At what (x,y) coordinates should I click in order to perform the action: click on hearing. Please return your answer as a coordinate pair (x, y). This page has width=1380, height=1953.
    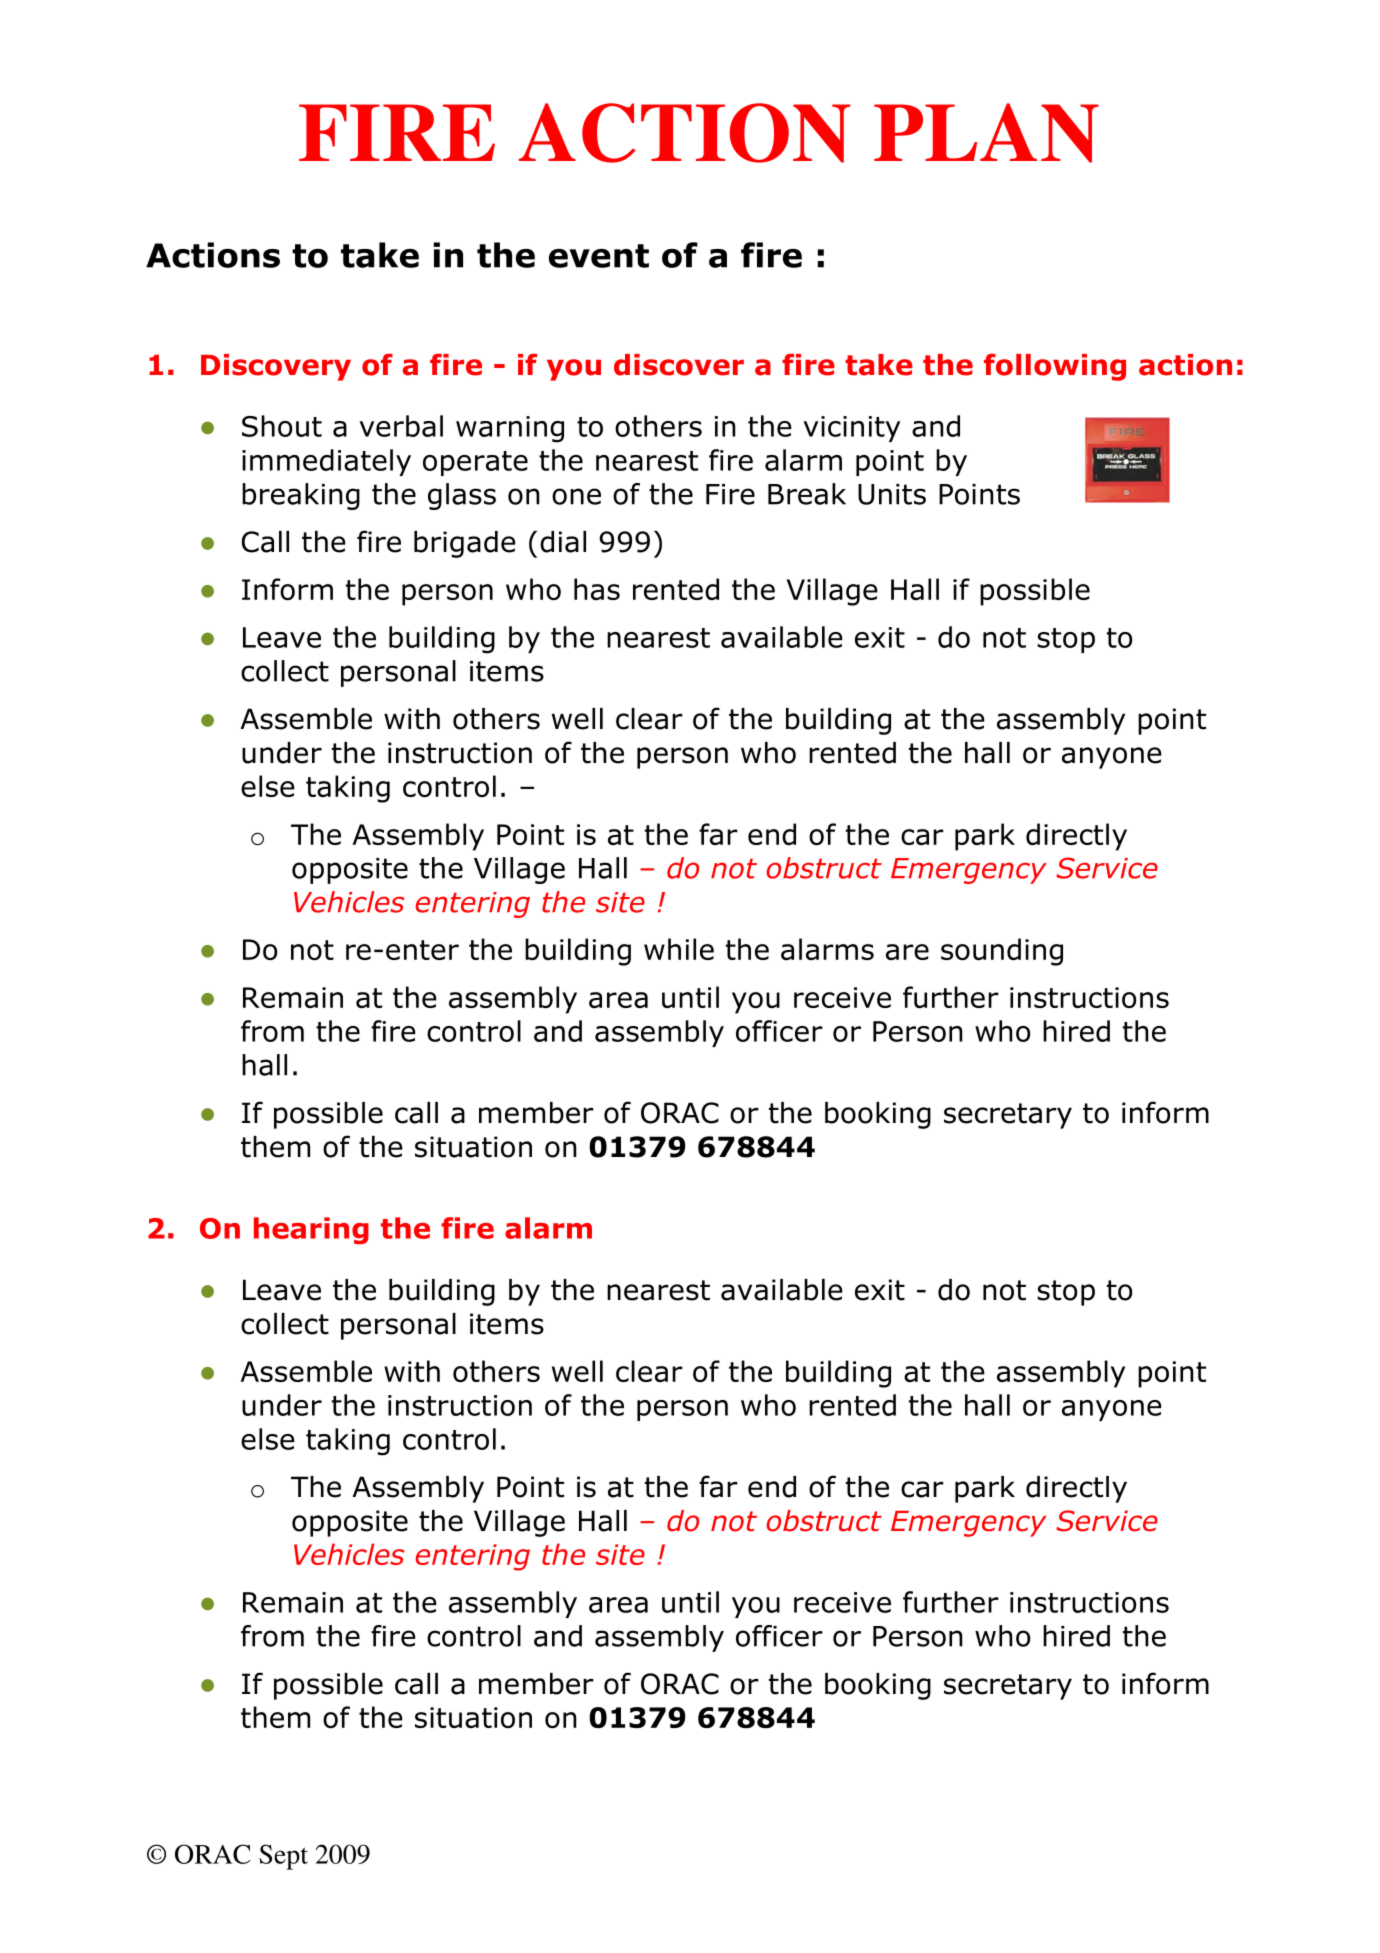
    Looking at the image, I should click on (311, 1230).
